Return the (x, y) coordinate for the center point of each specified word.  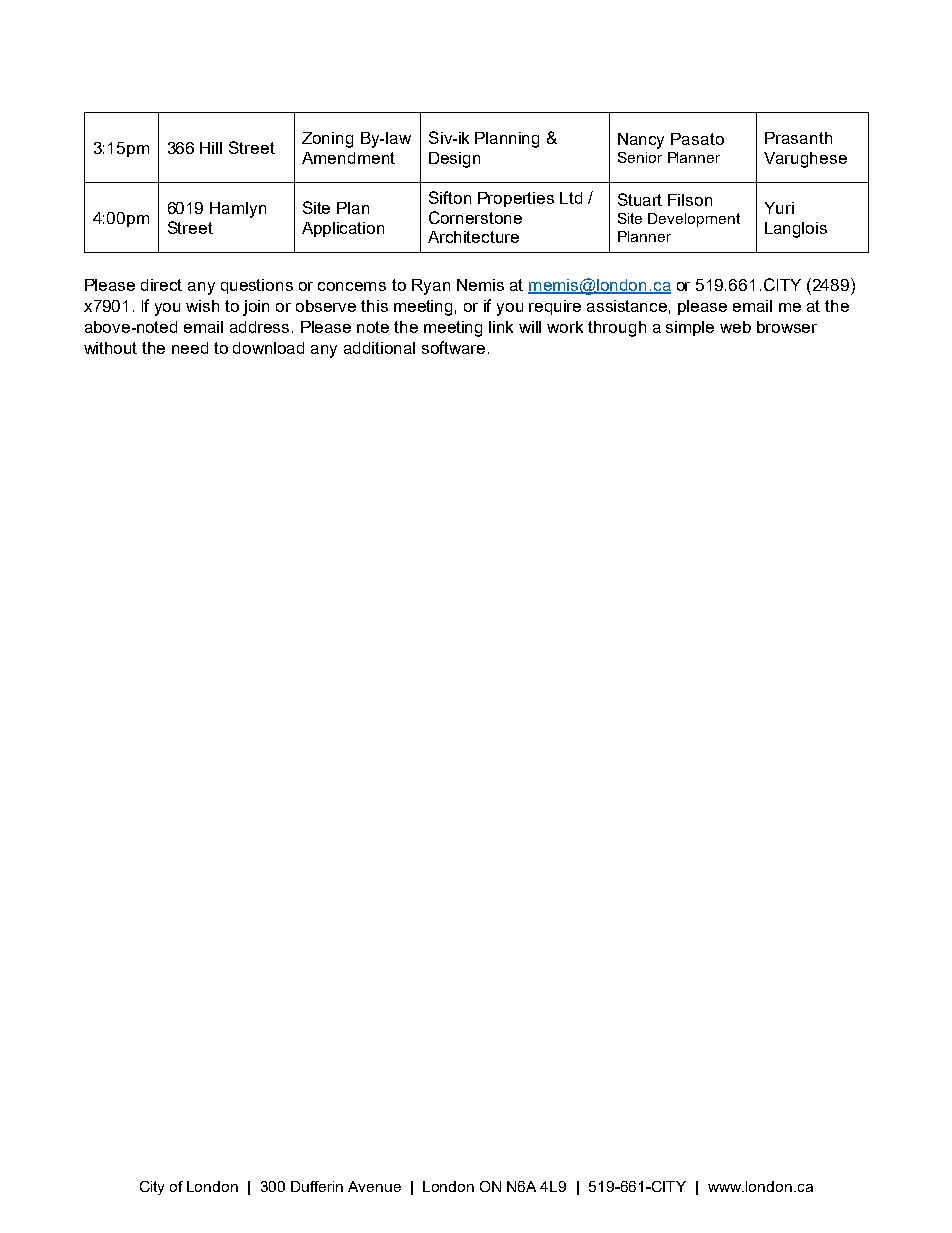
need (190, 348)
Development (694, 220)
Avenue (374, 1186)
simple (690, 328)
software (453, 347)
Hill (211, 148)
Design (454, 160)
